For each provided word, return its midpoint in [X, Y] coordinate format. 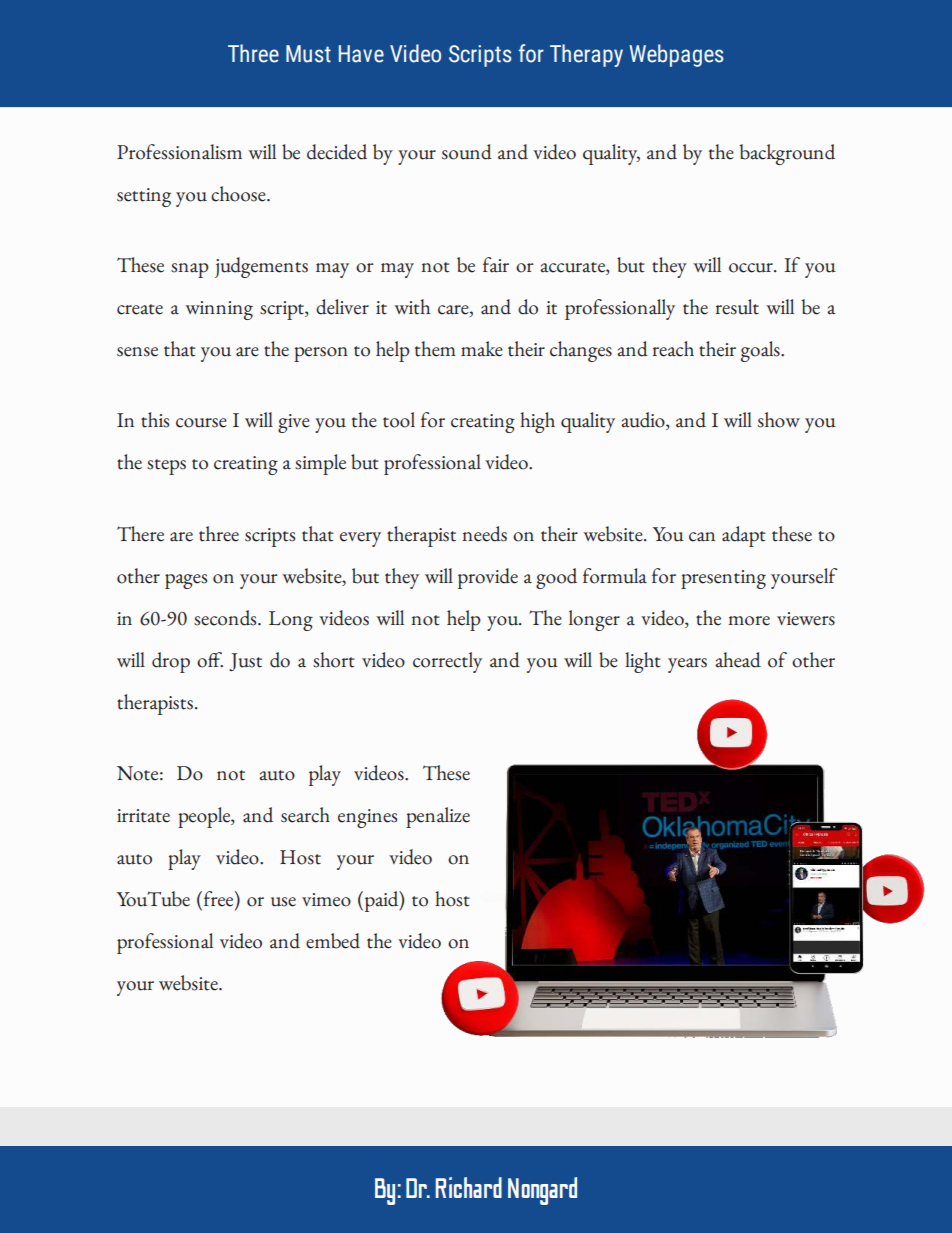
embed [333, 941]
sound [467, 152]
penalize [438, 817]
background [787, 154]
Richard [468, 1187]
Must [308, 54]
